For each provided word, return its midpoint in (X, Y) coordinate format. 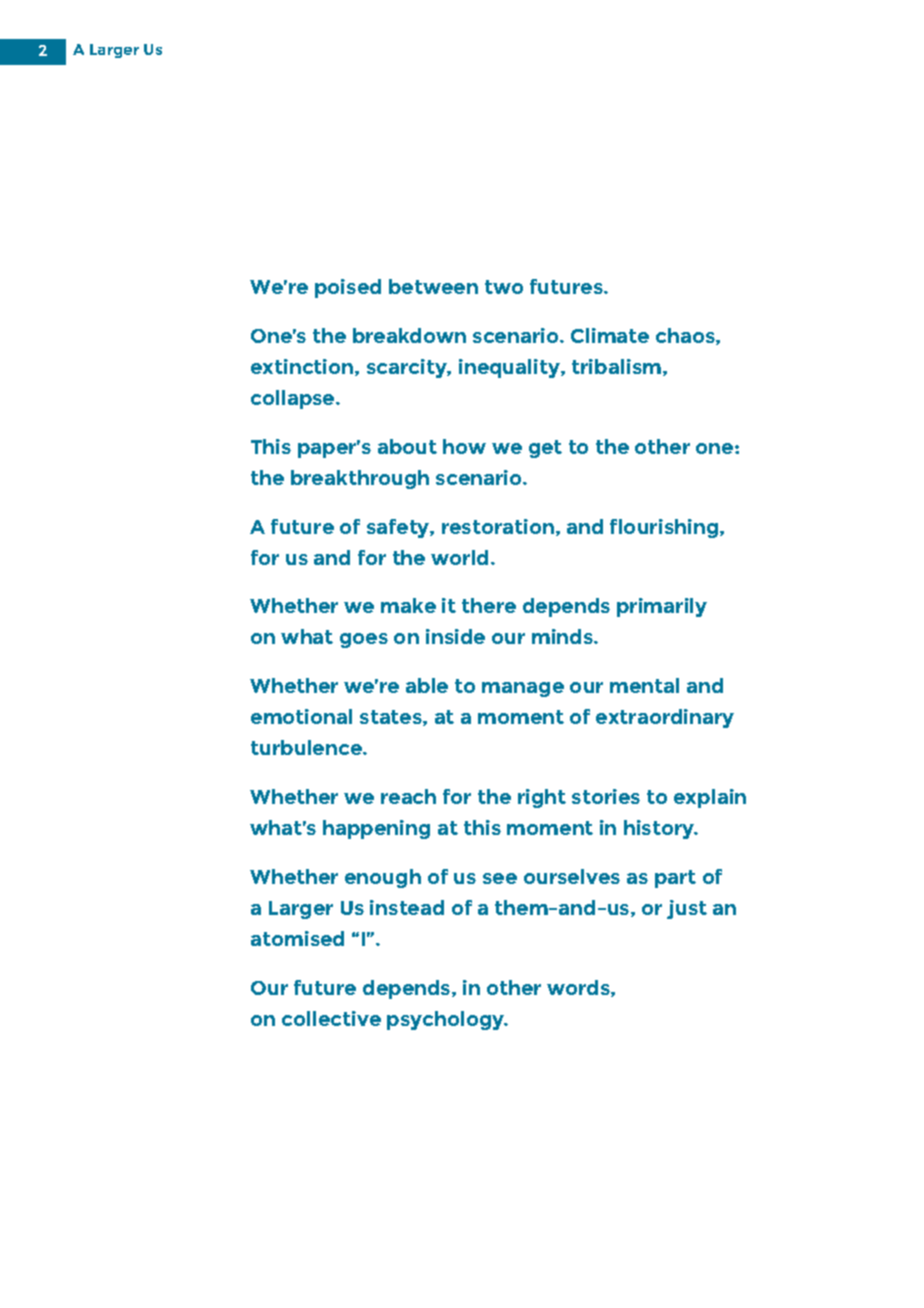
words (579, 988)
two (504, 287)
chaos (686, 336)
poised (348, 288)
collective (331, 1018)
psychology (447, 1020)
